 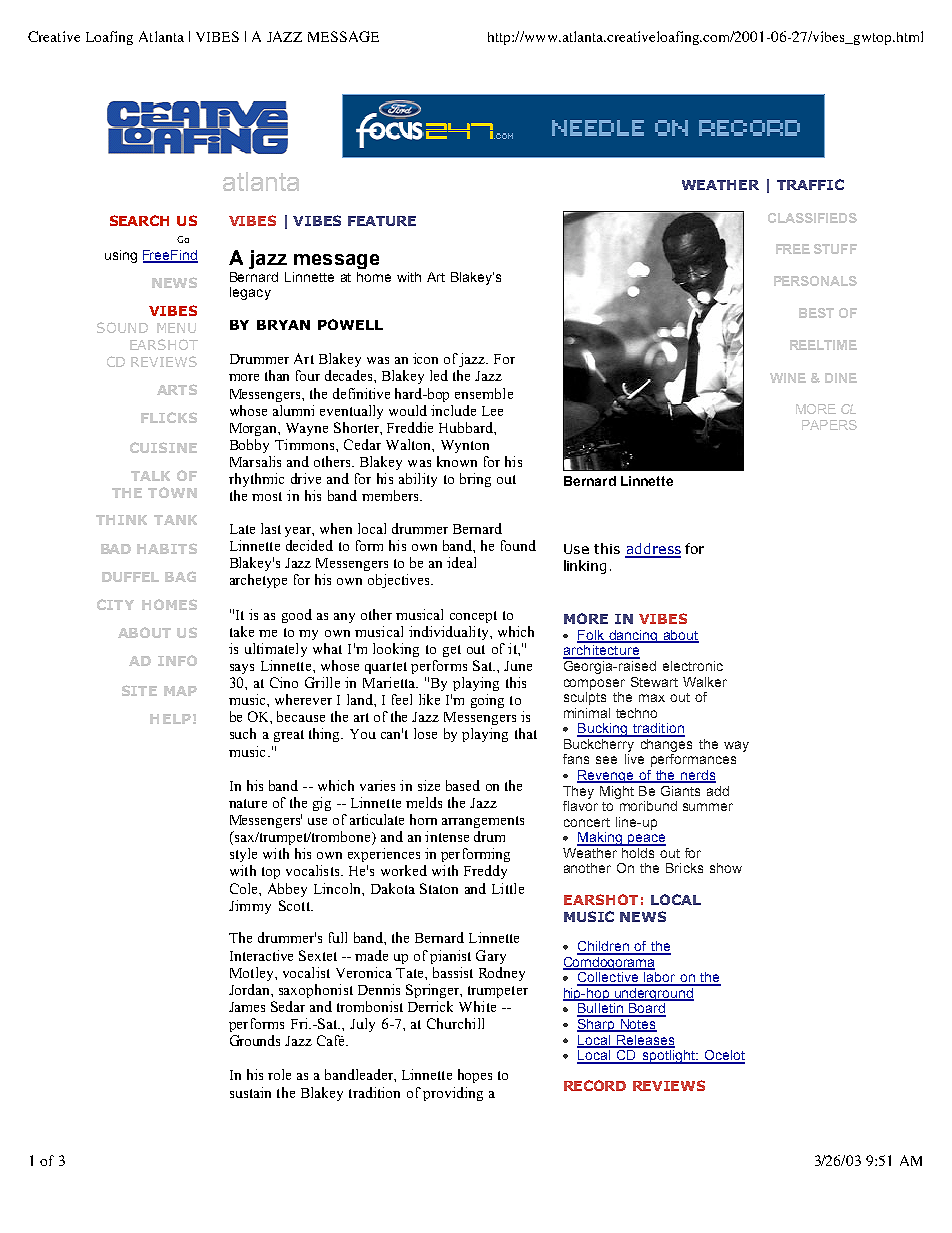 I want to click on show, so click(x=726, y=868).
